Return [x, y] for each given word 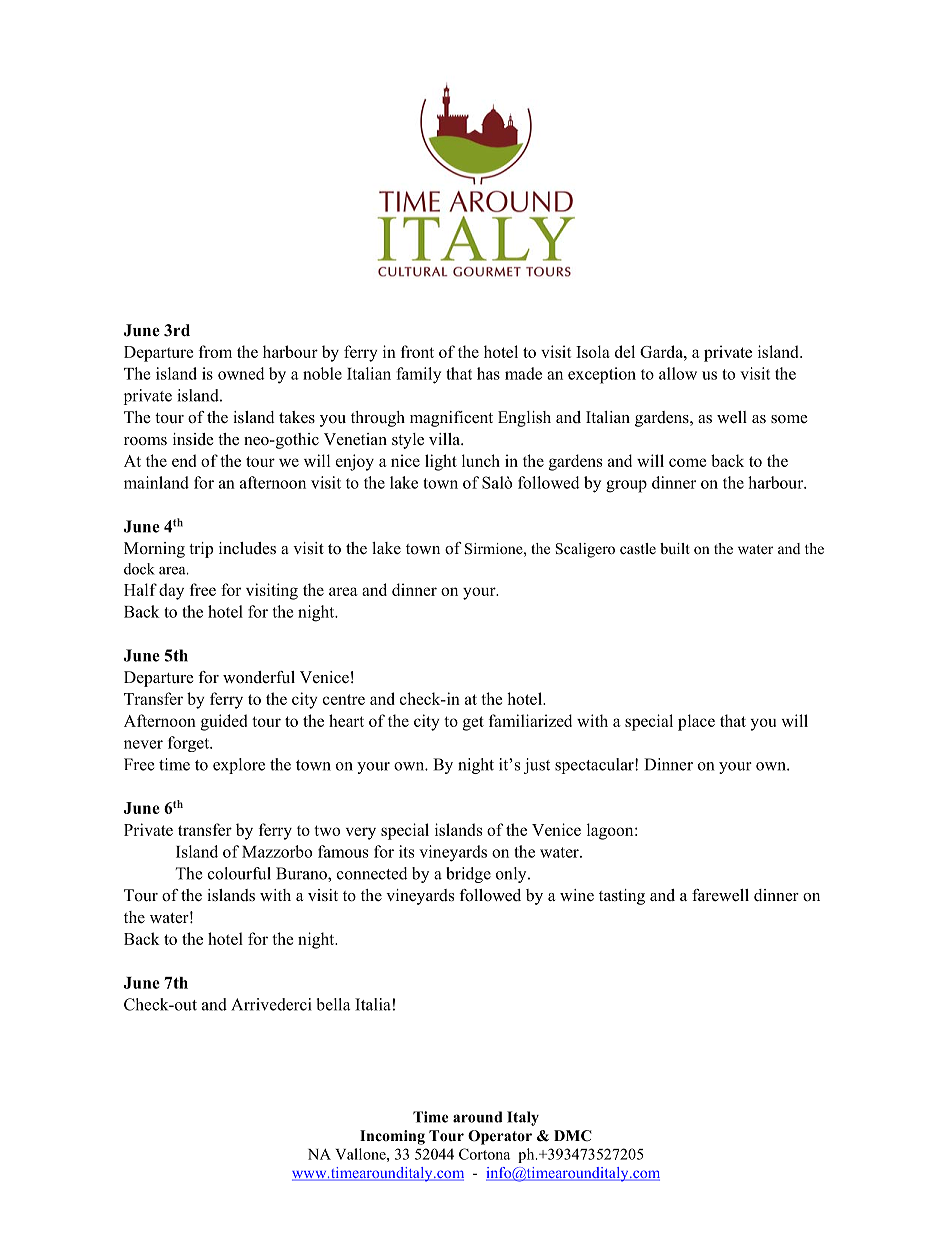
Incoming [392, 1137]
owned [241, 373]
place [696, 722]
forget [190, 744]
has [488, 373]
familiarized [530, 720]
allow [678, 373]
